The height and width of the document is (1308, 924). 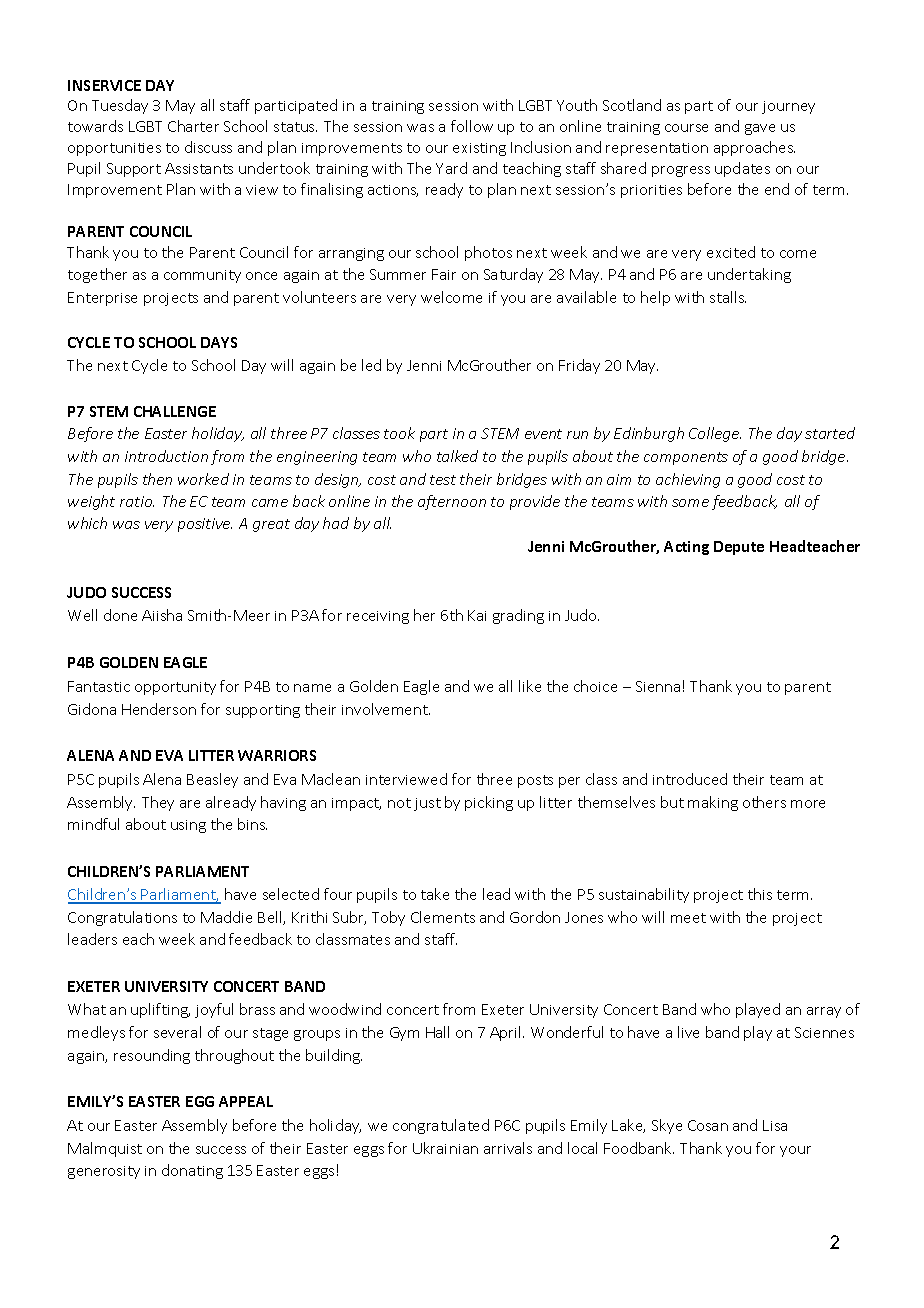 I want to click on Charter, so click(x=193, y=126).
